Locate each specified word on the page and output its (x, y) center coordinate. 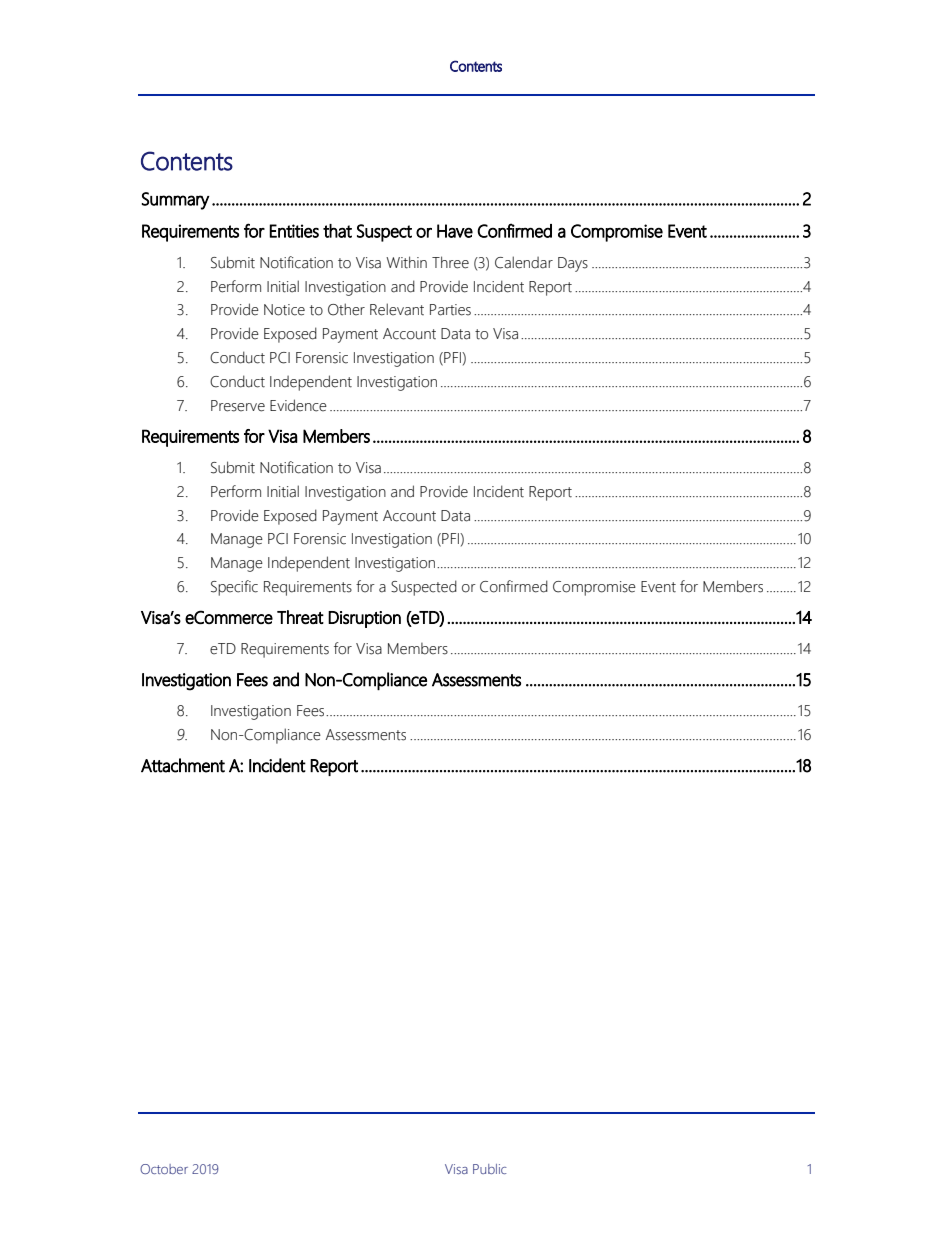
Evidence (298, 405)
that (337, 231)
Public (490, 1169)
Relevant (397, 309)
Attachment (183, 765)
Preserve (238, 406)
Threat (300, 617)
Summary (176, 201)
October (164, 1169)
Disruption (364, 619)
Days (573, 264)
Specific (234, 588)
